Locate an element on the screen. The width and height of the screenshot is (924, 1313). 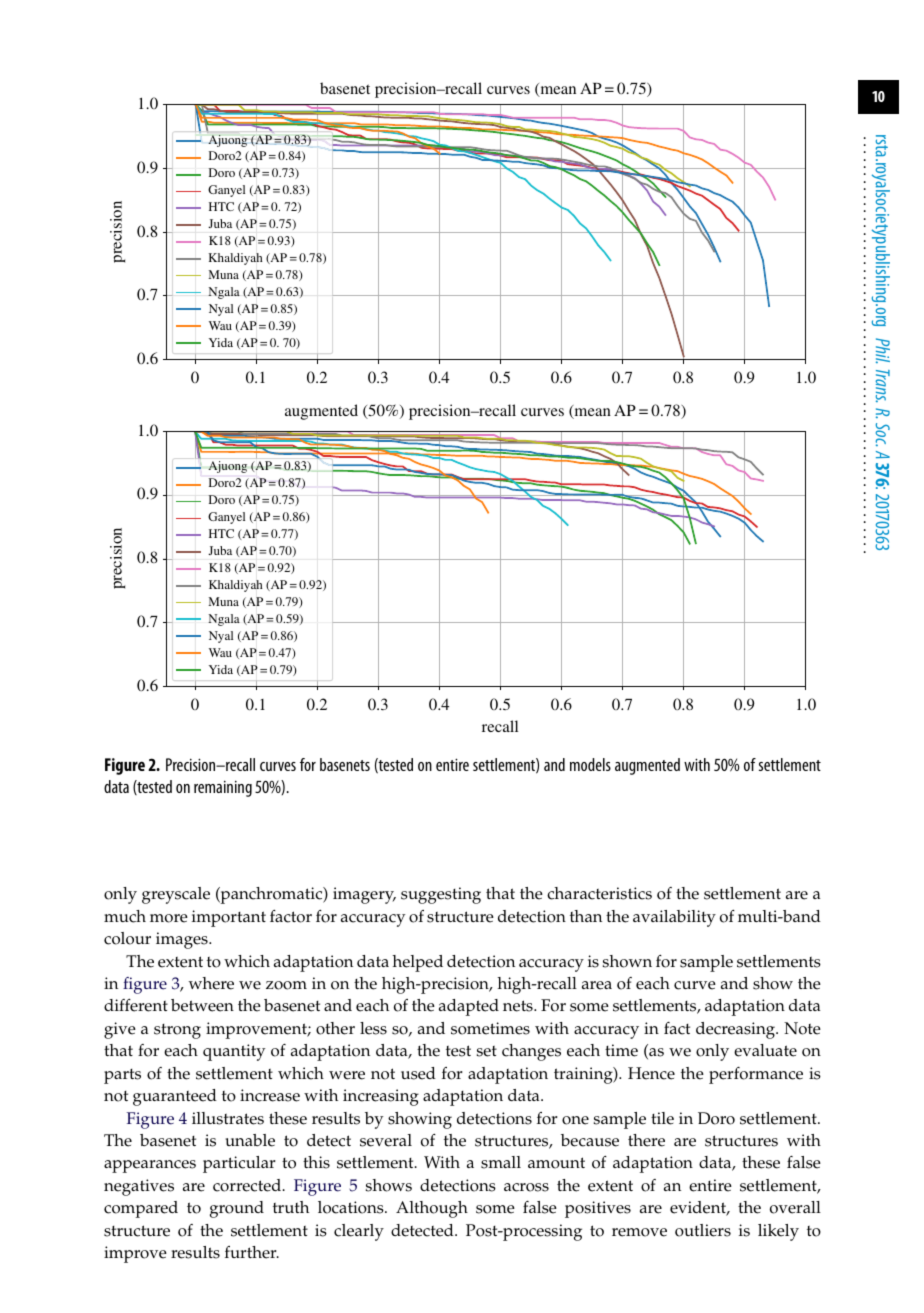
remaining is located at coordinates (223, 789).
